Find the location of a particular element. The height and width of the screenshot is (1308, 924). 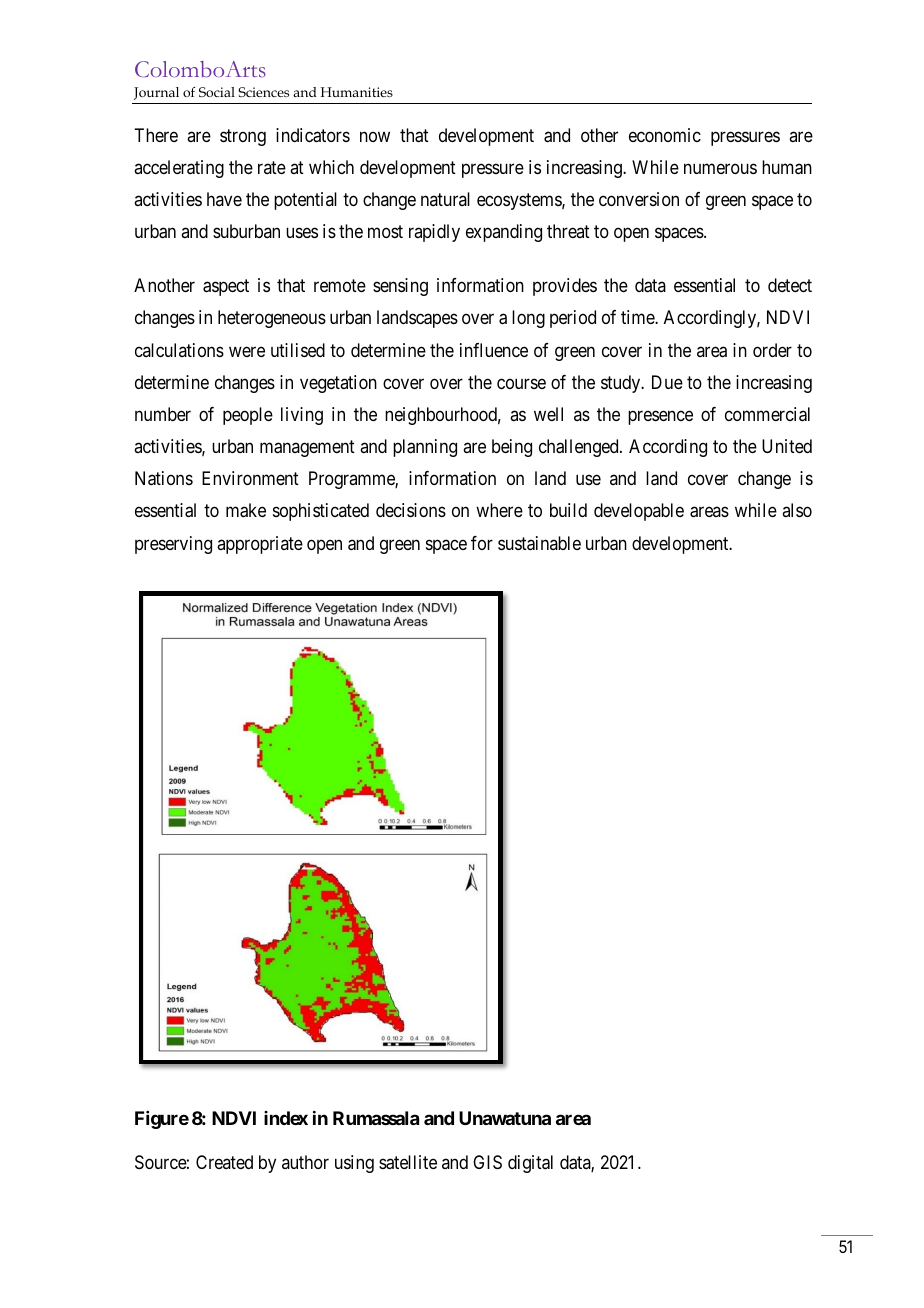

natural is located at coordinates (445, 199).
